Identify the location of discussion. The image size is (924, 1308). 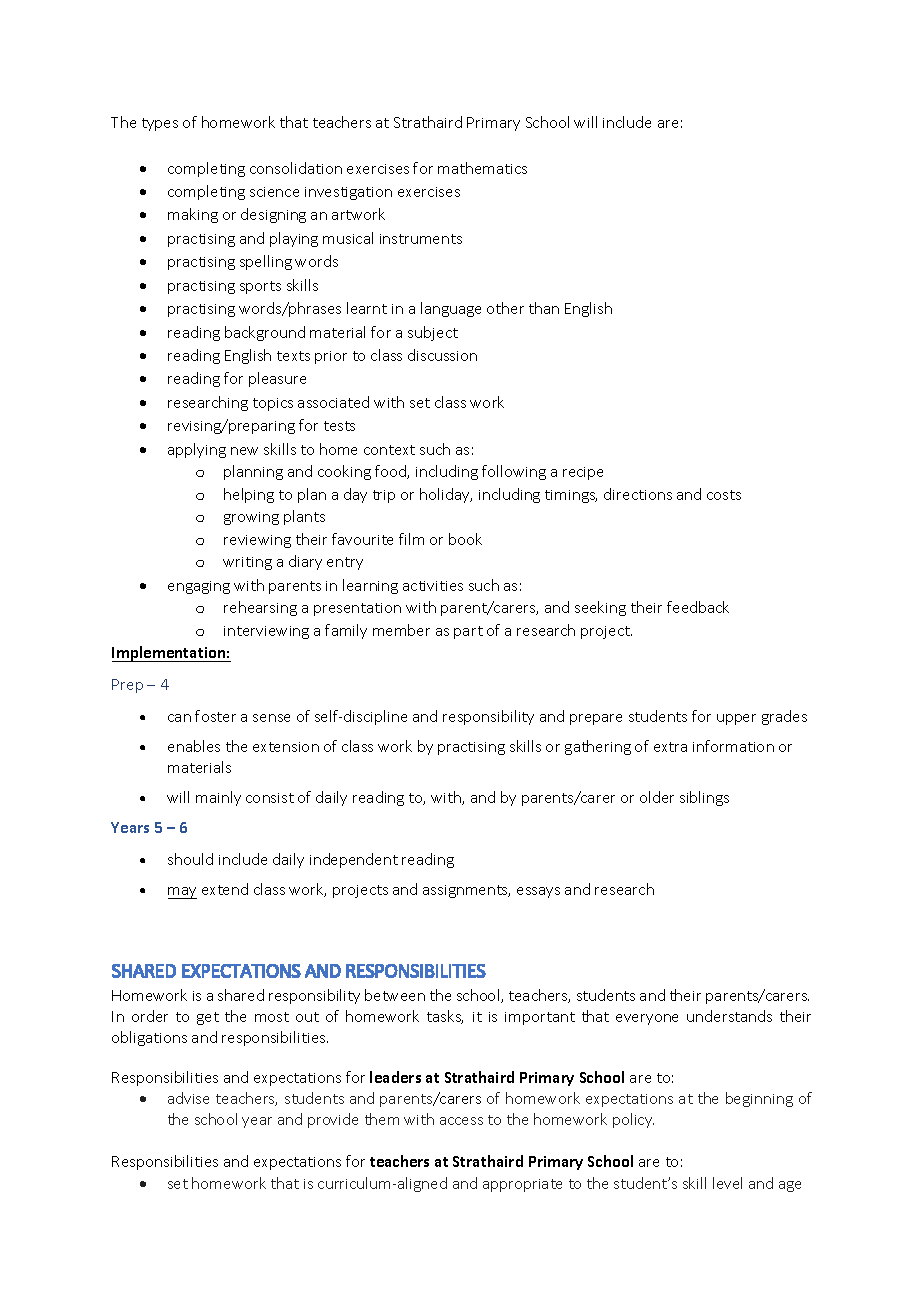
(442, 355).
